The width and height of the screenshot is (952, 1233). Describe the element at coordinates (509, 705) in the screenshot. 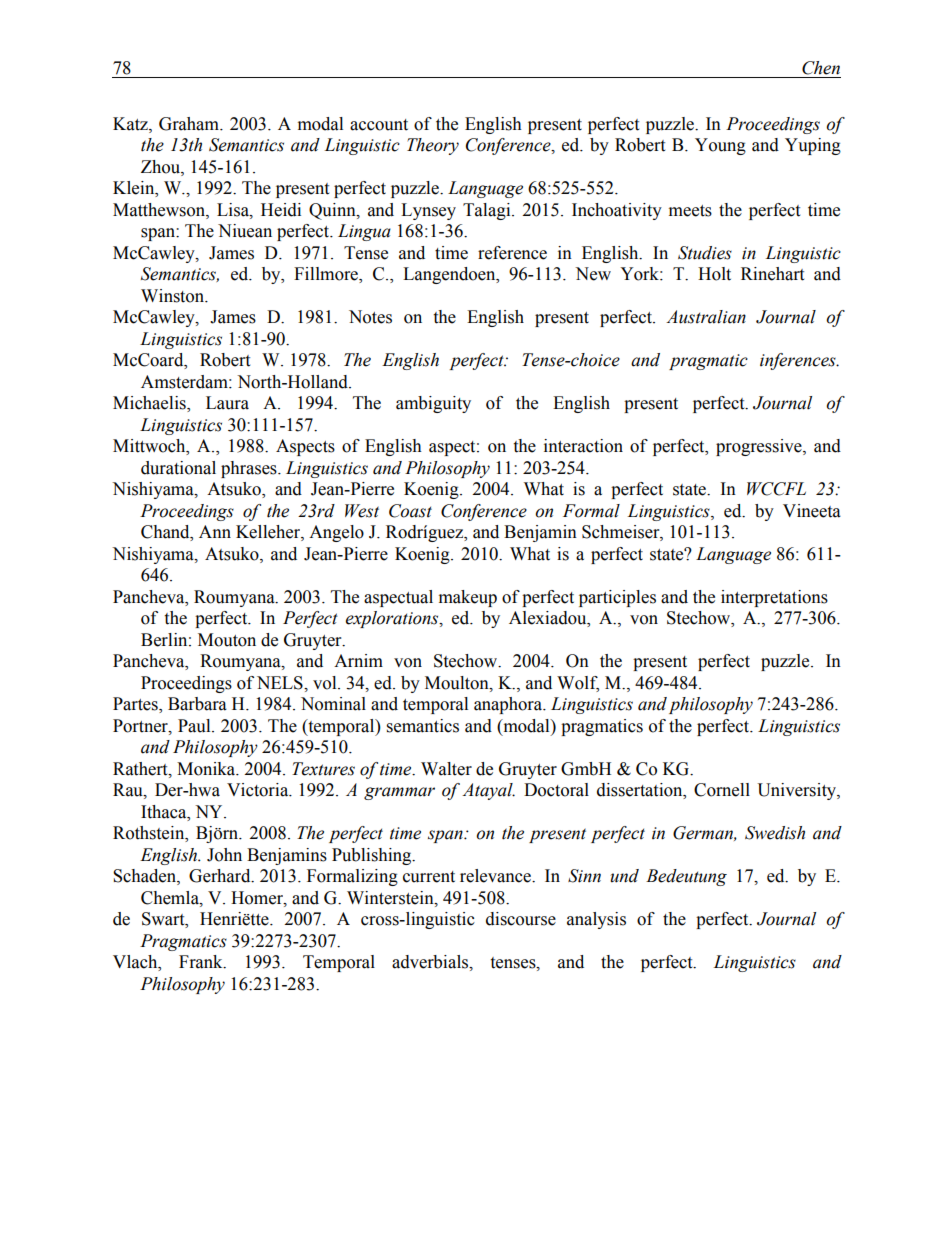

I see `anaphora` at that location.
